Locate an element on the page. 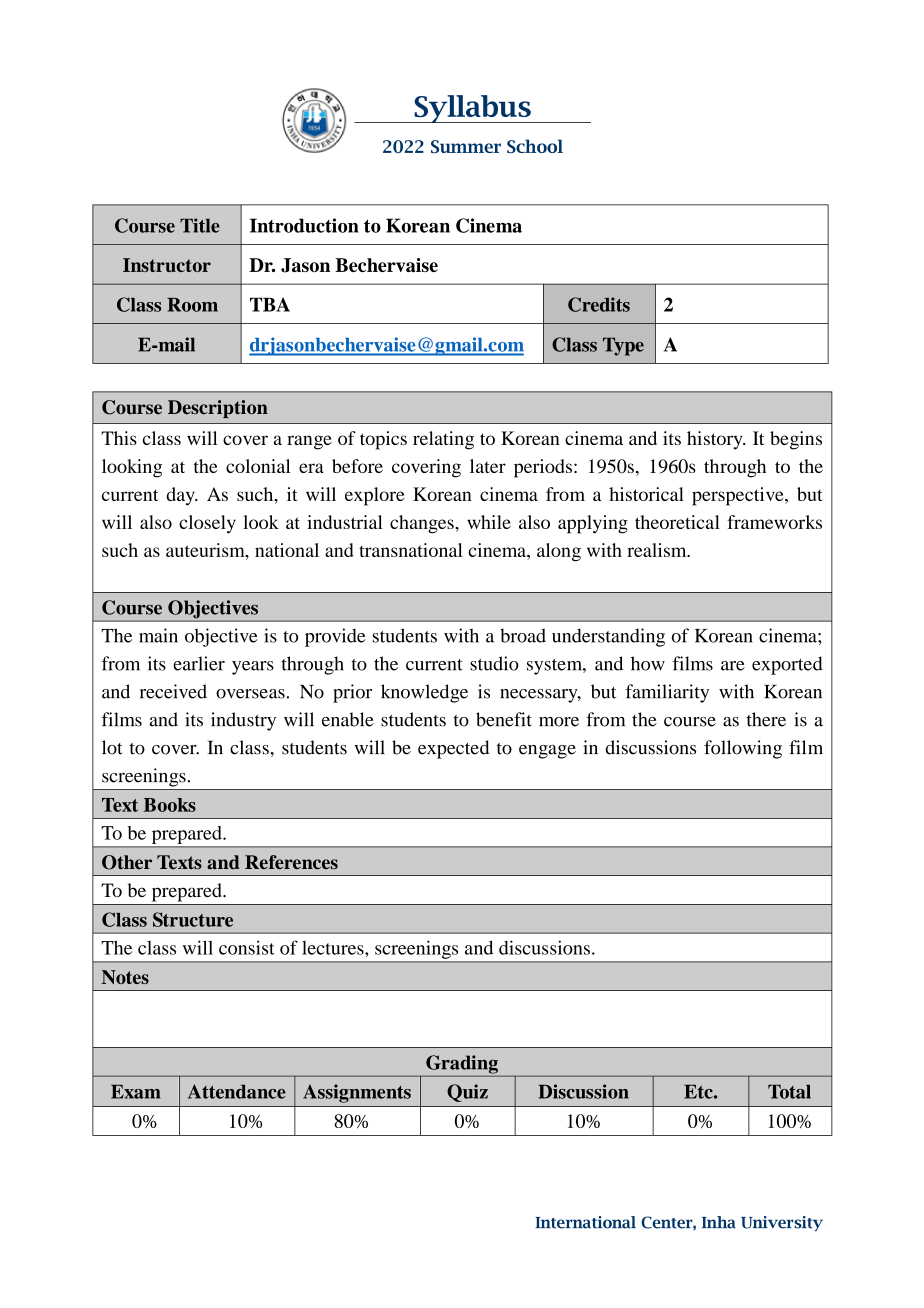  Quiz is located at coordinates (467, 1093).
